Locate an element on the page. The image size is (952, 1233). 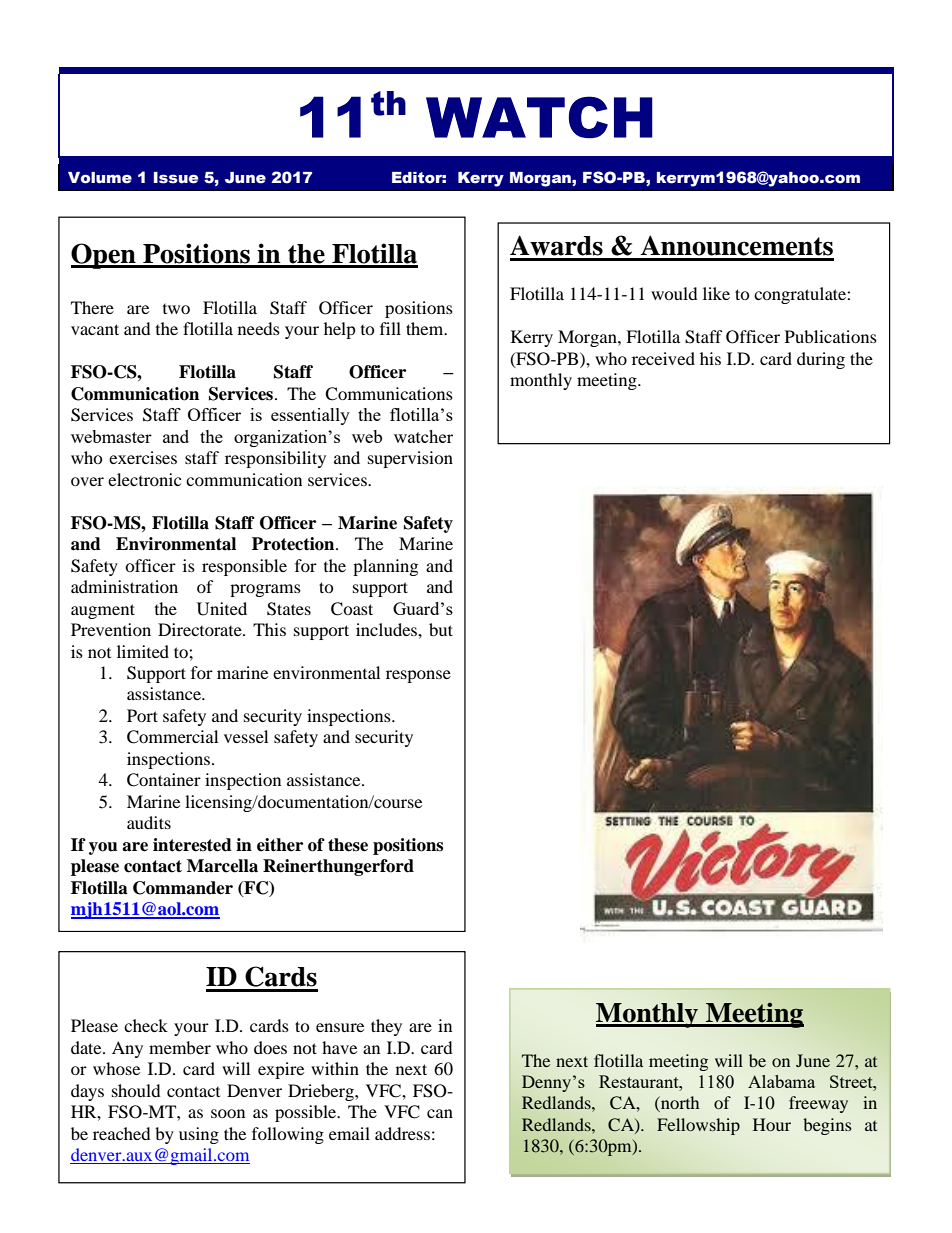
Hour is located at coordinates (772, 1124).
